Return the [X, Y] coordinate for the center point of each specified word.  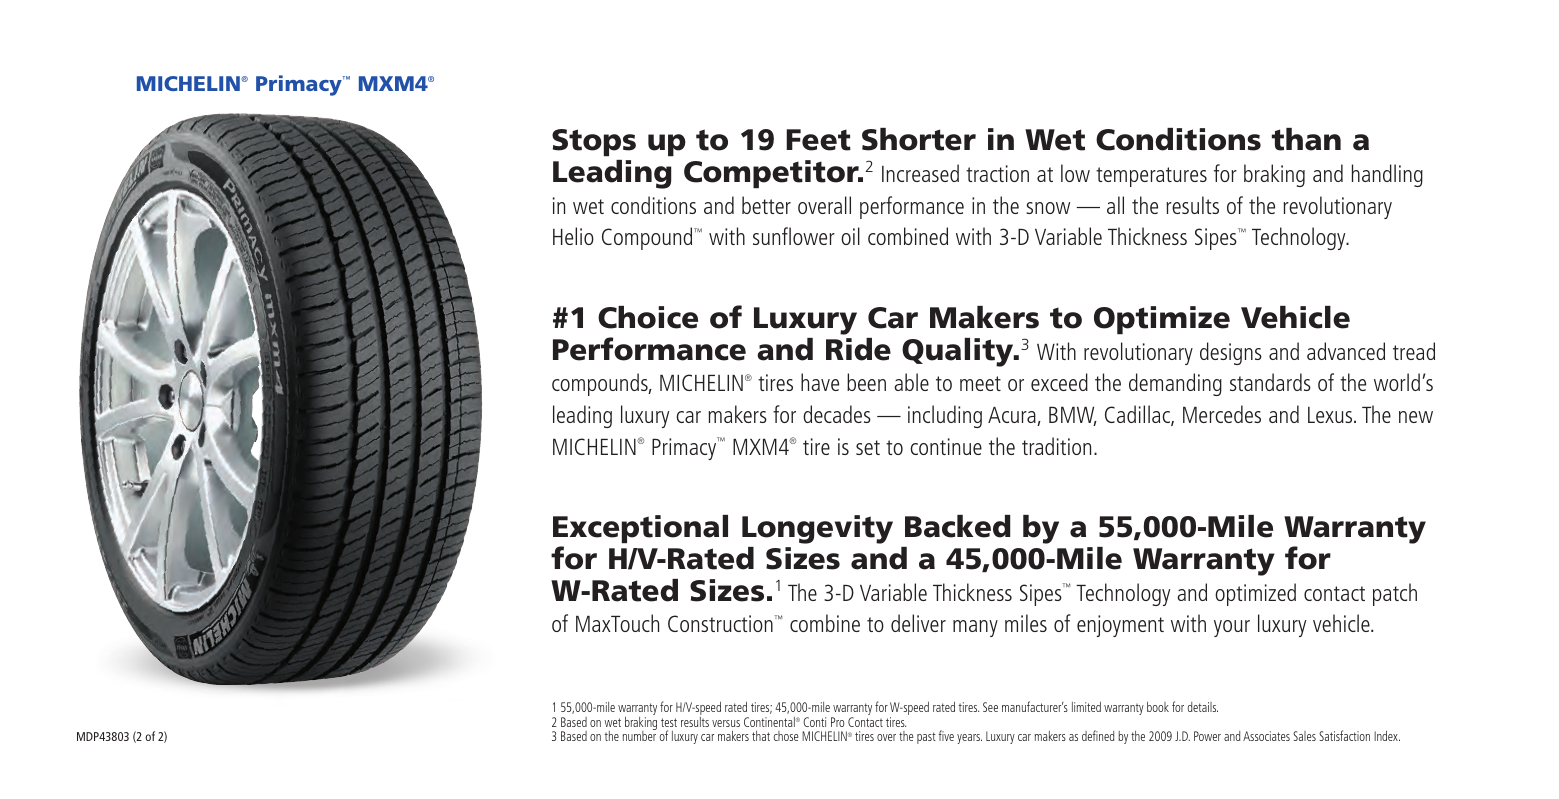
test [669, 722]
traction [997, 173]
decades [837, 414]
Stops [594, 142]
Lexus [1331, 415]
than [1306, 139]
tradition [1056, 446]
